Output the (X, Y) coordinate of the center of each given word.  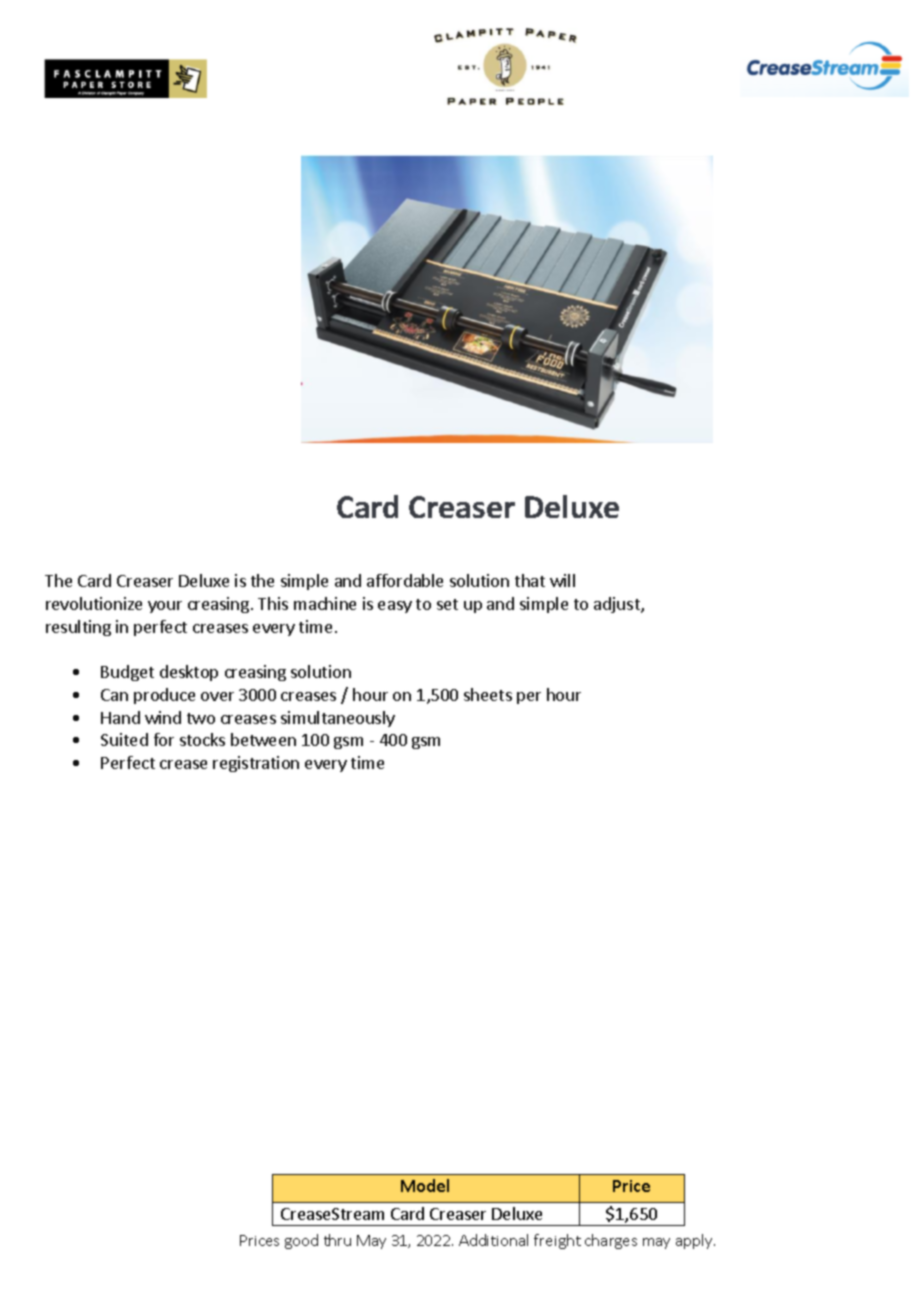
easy (395, 607)
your (165, 607)
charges (611, 1241)
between (263, 739)
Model (425, 1185)
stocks (202, 739)
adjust (618, 605)
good (301, 1241)
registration (256, 764)
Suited (124, 739)
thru (337, 1240)
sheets (488, 694)
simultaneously (338, 719)
